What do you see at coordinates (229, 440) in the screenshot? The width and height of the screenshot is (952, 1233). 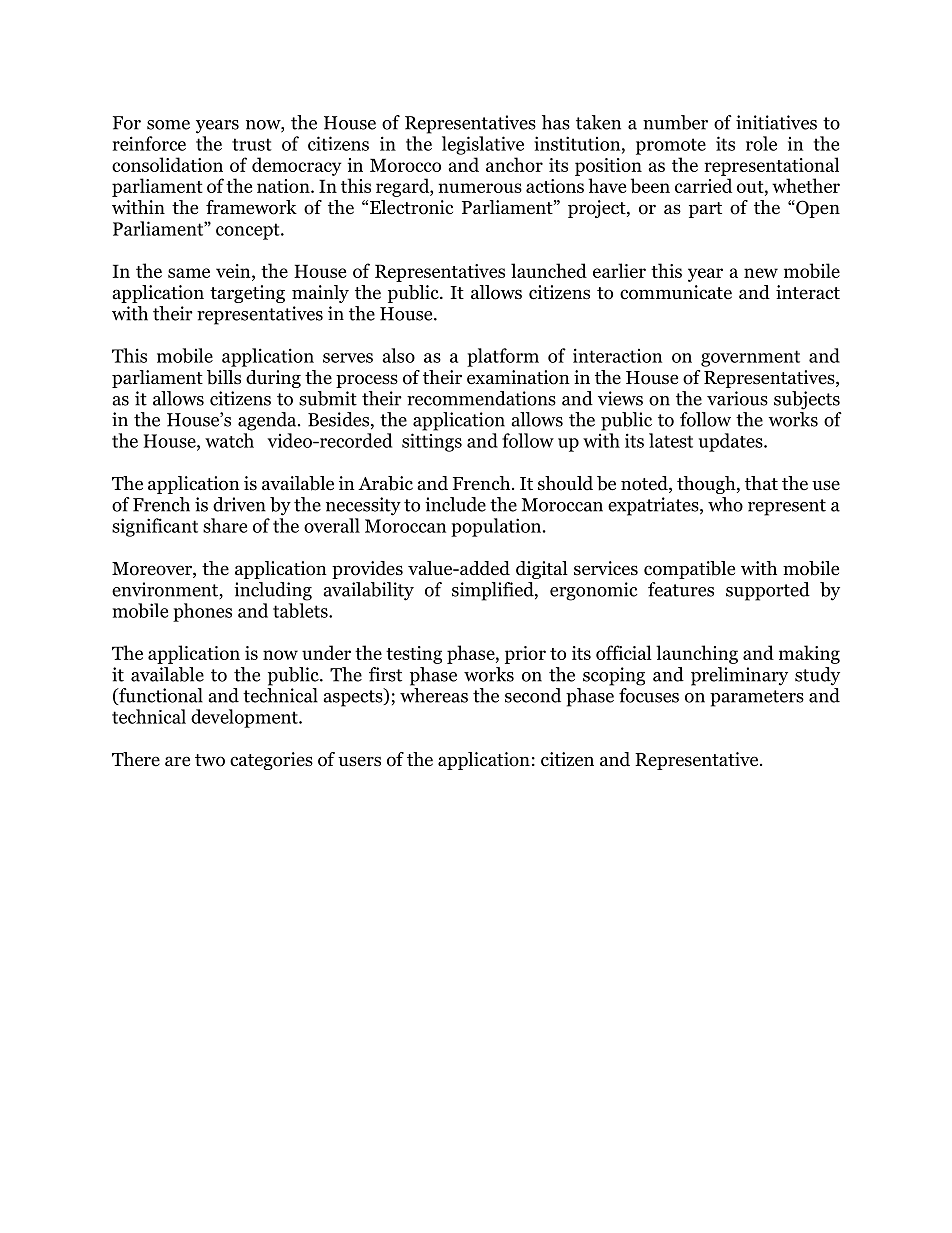 I see `watch` at bounding box center [229, 440].
